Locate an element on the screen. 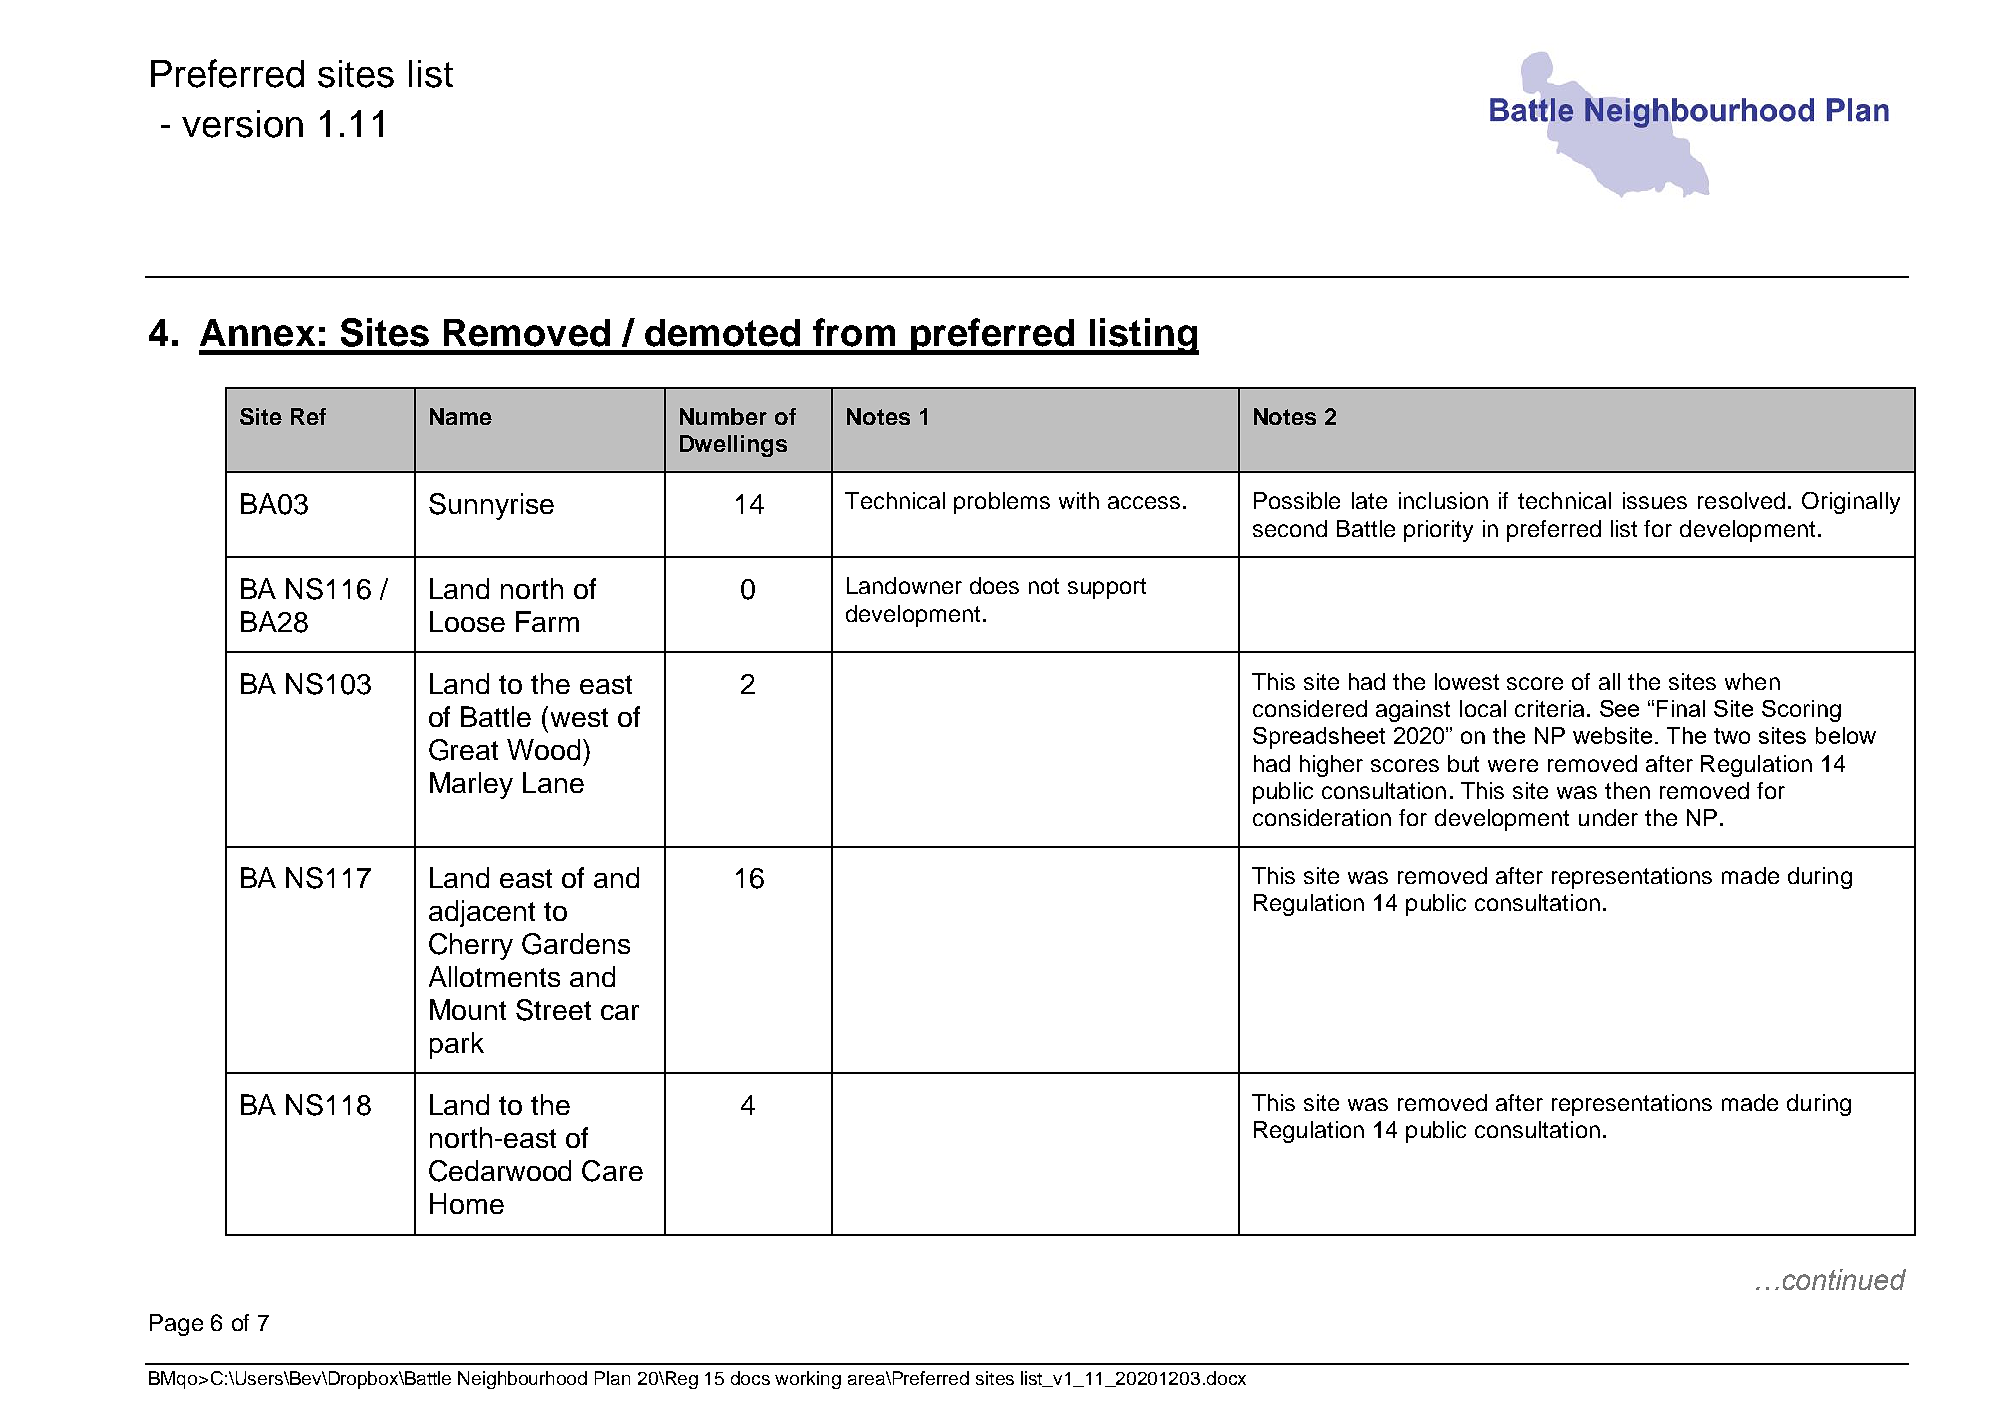  under is located at coordinates (1608, 817).
